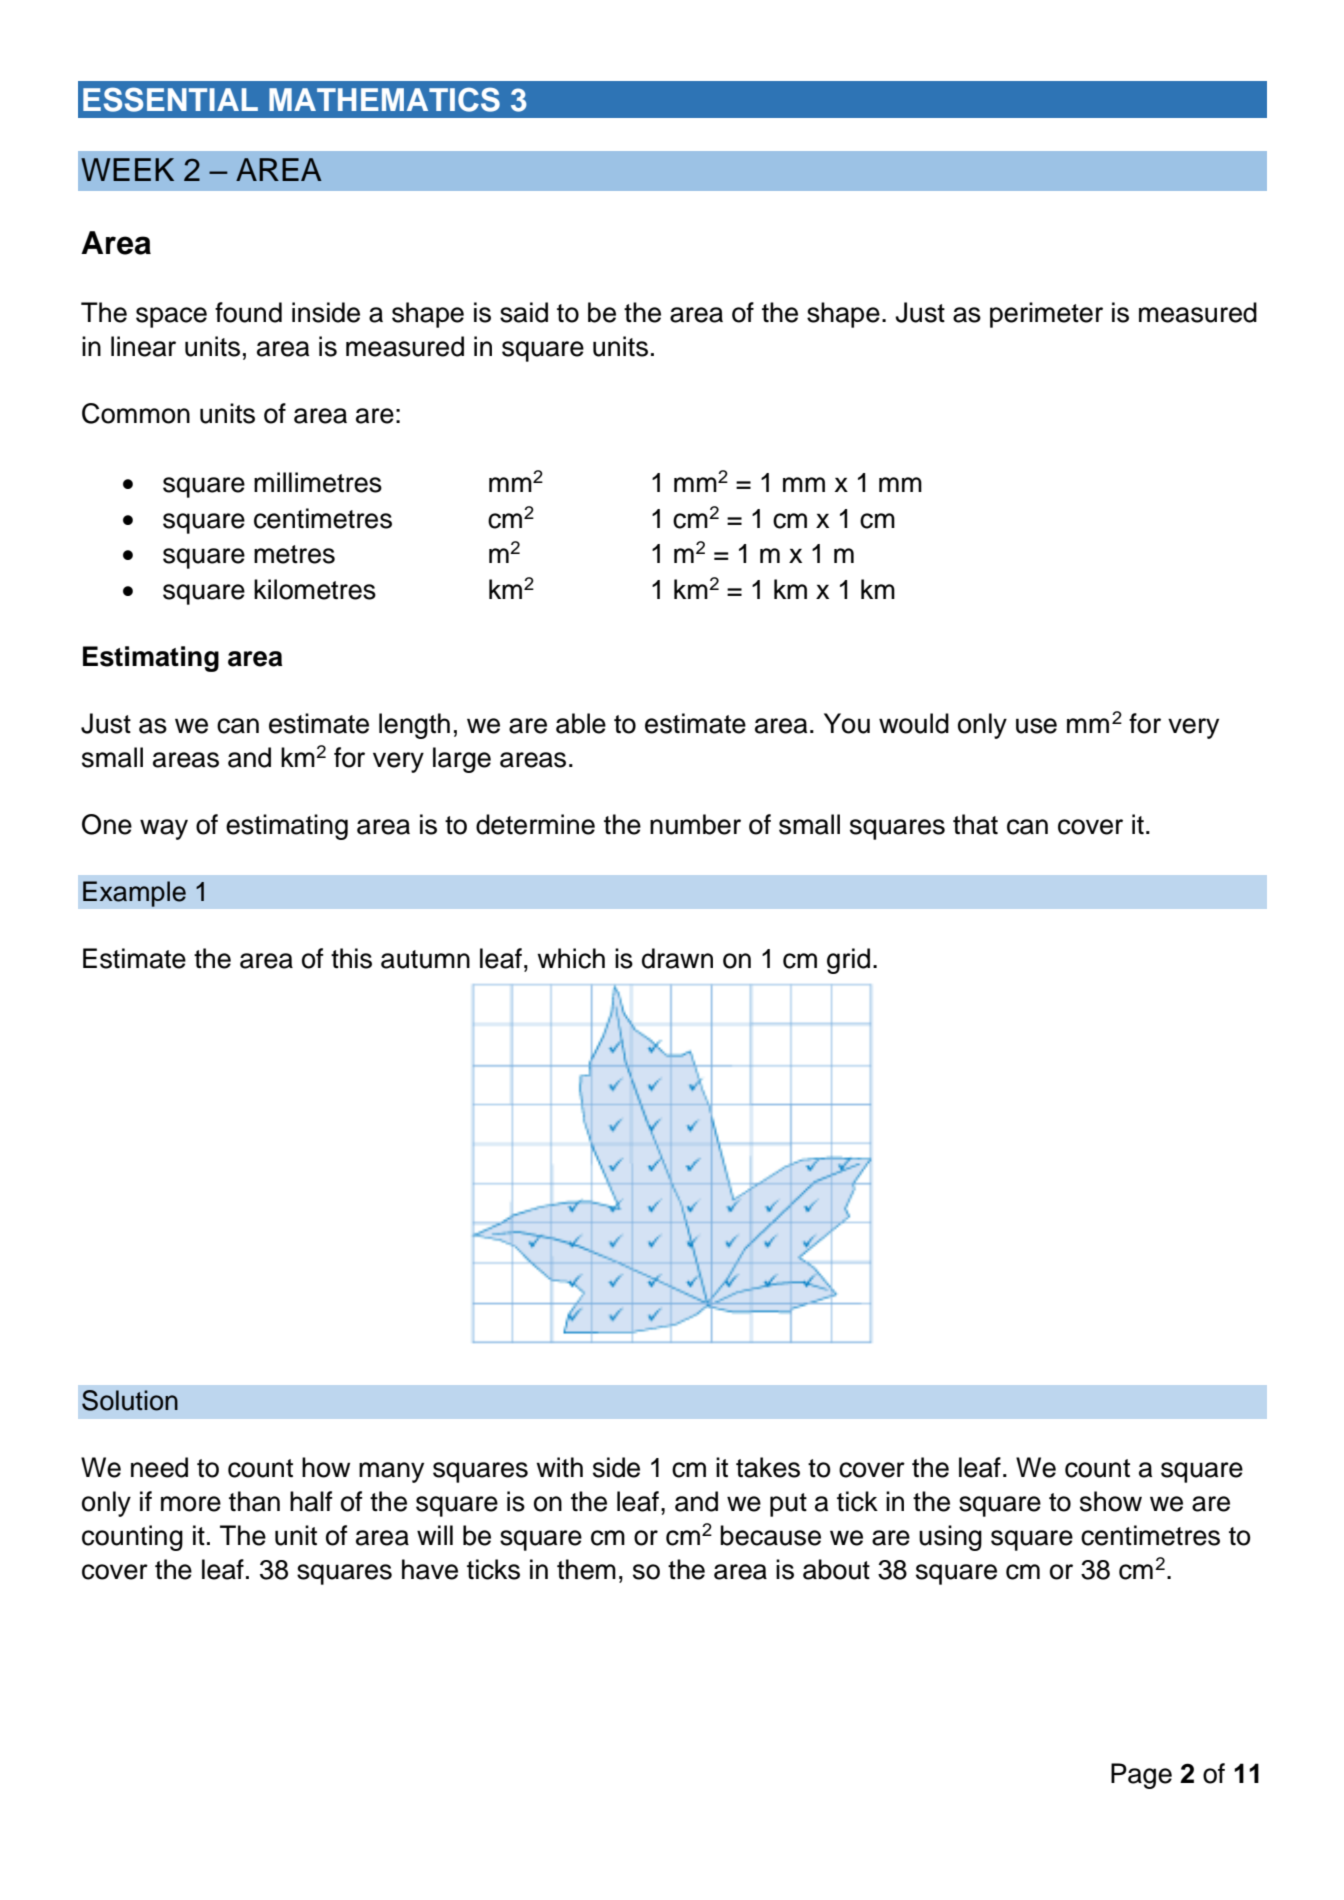 The height and width of the image is (1900, 1344). Describe the element at coordinates (571, 958) in the image. I see `which` at that location.
